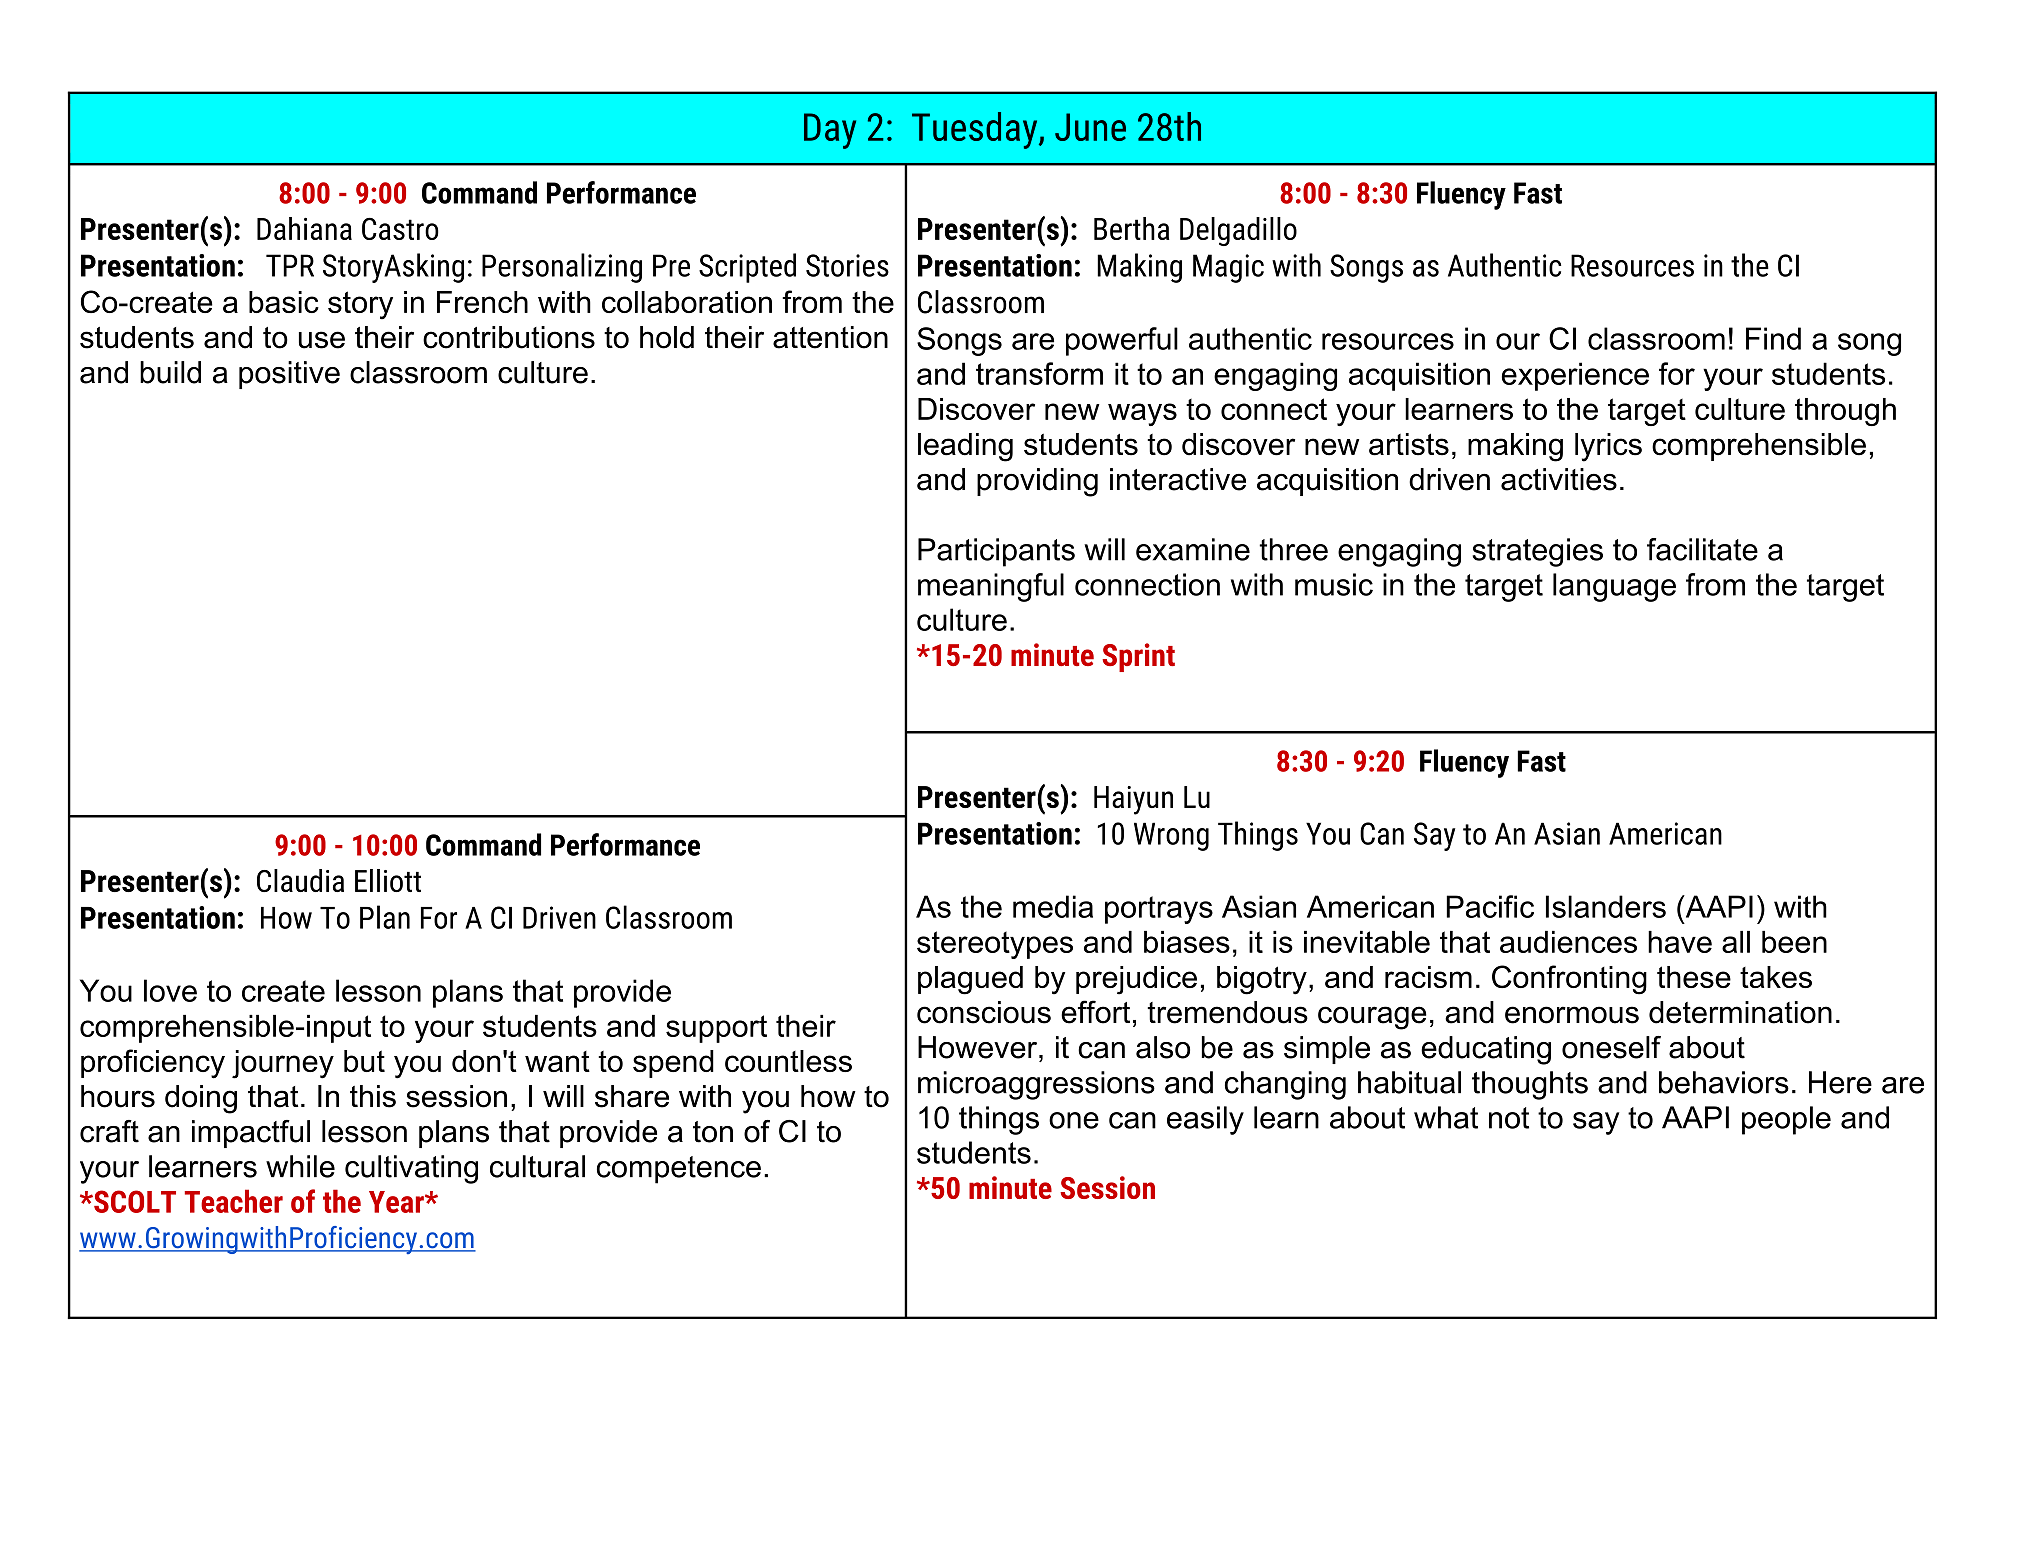 The image size is (2017, 1558). I want to click on positive, so click(289, 375).
